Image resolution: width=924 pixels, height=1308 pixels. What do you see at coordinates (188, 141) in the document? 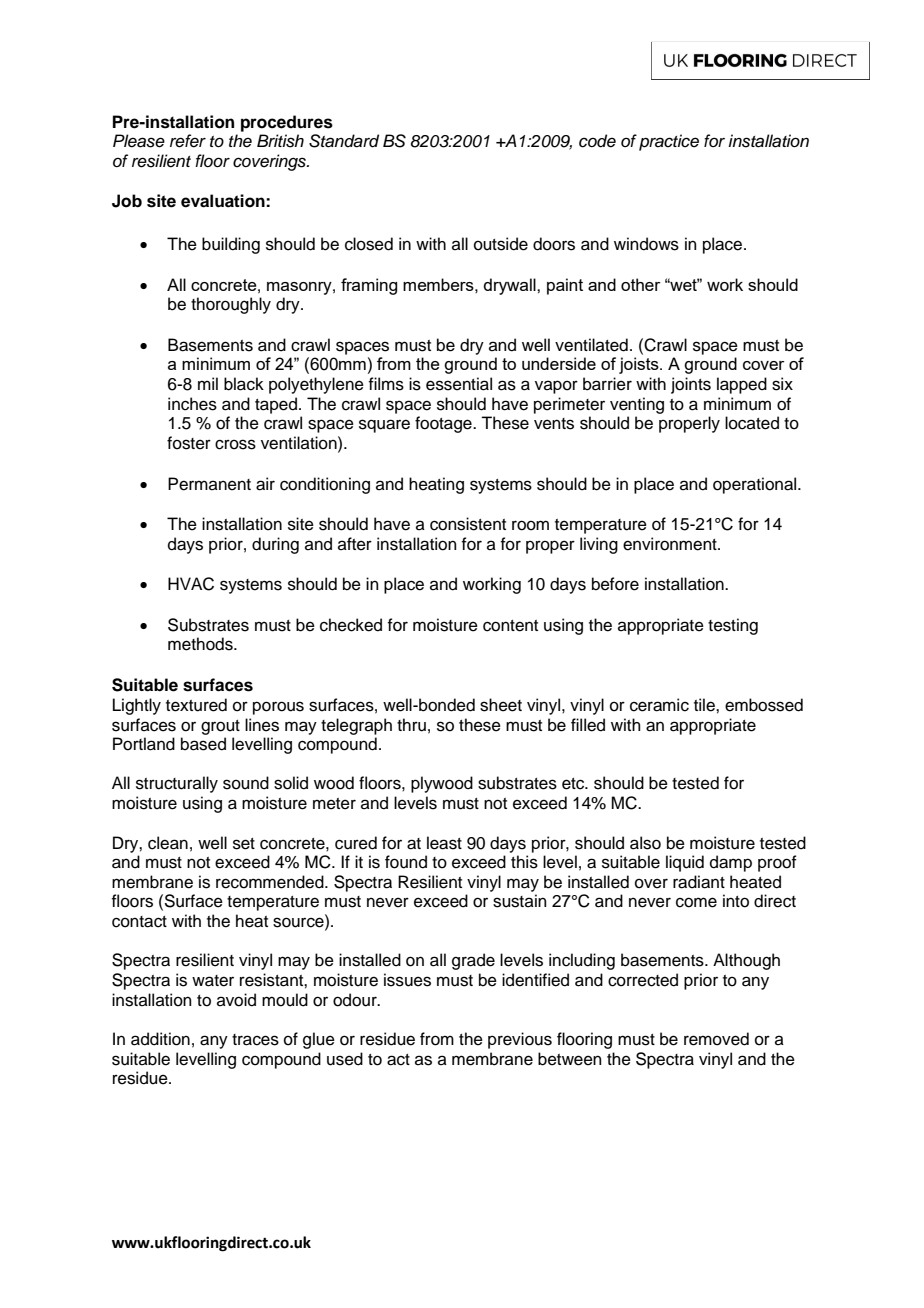
I see `refer` at bounding box center [188, 141].
